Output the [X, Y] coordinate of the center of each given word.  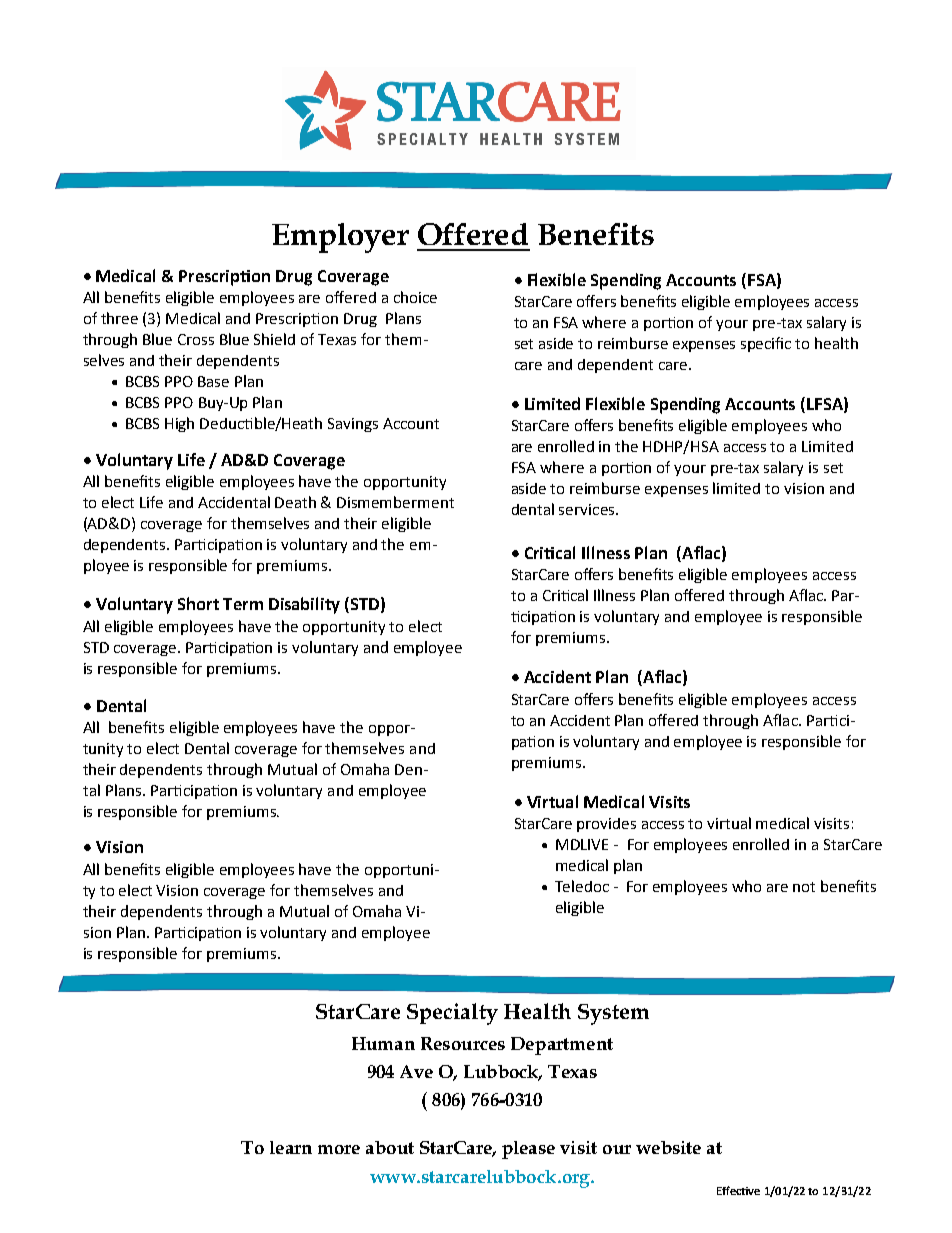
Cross [196, 339]
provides [606, 825]
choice [415, 297]
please [528, 1150]
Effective [738, 1190]
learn [291, 1147]
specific [766, 344]
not [804, 887]
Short [198, 603]
